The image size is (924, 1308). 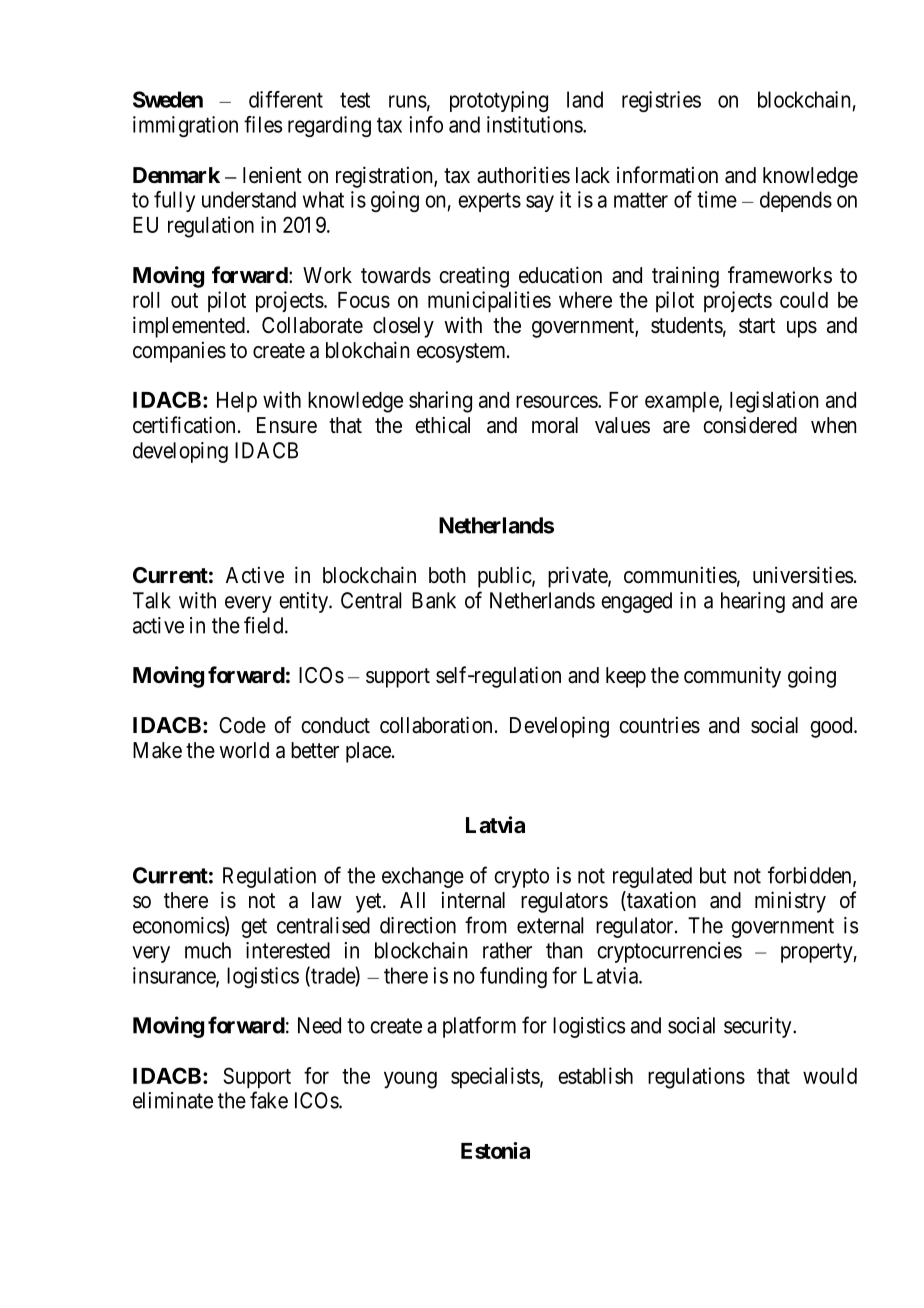 What do you see at coordinates (757, 326) in the document?
I see `start` at bounding box center [757, 326].
